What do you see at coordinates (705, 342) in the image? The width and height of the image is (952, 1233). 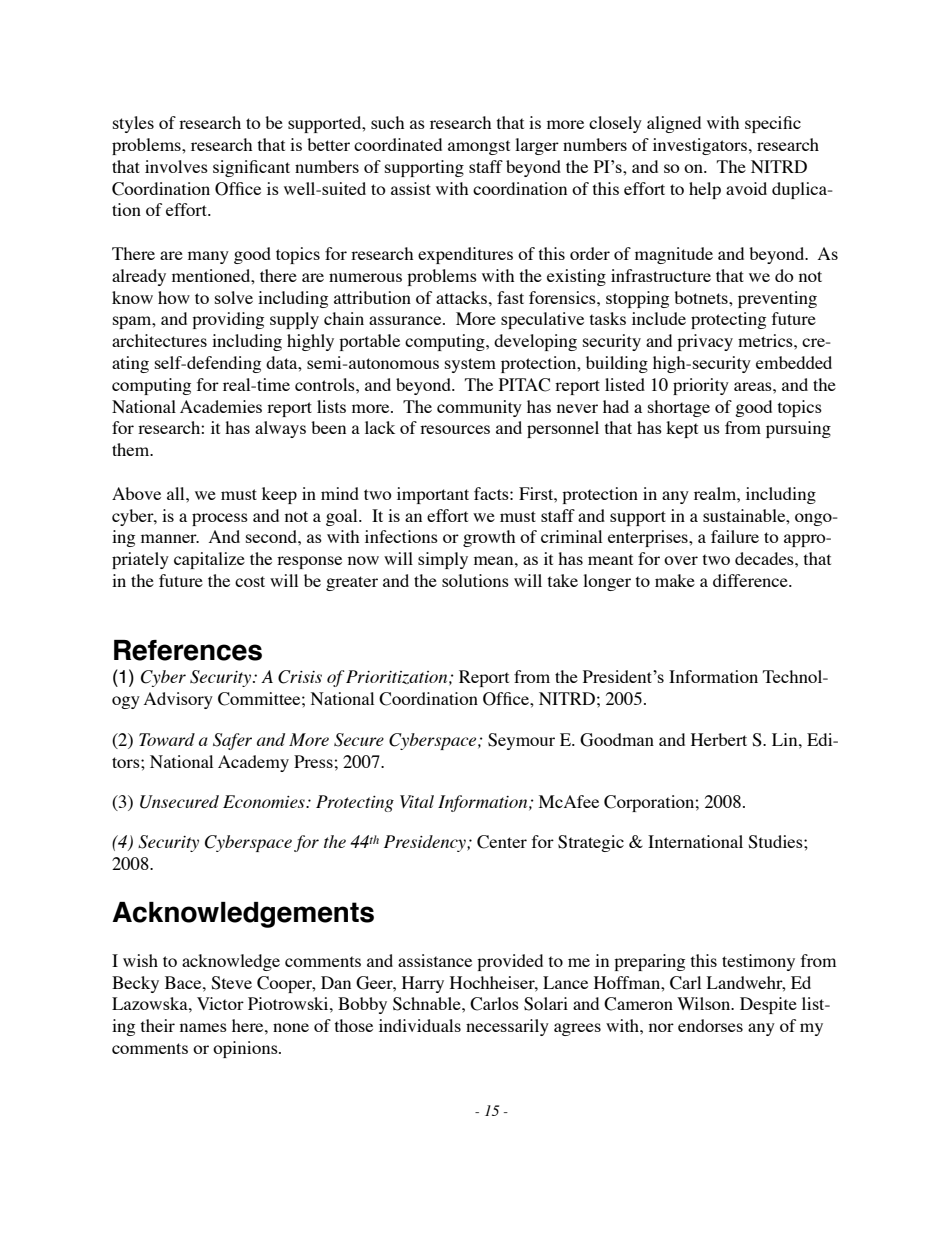 I see `privacy` at bounding box center [705, 342].
